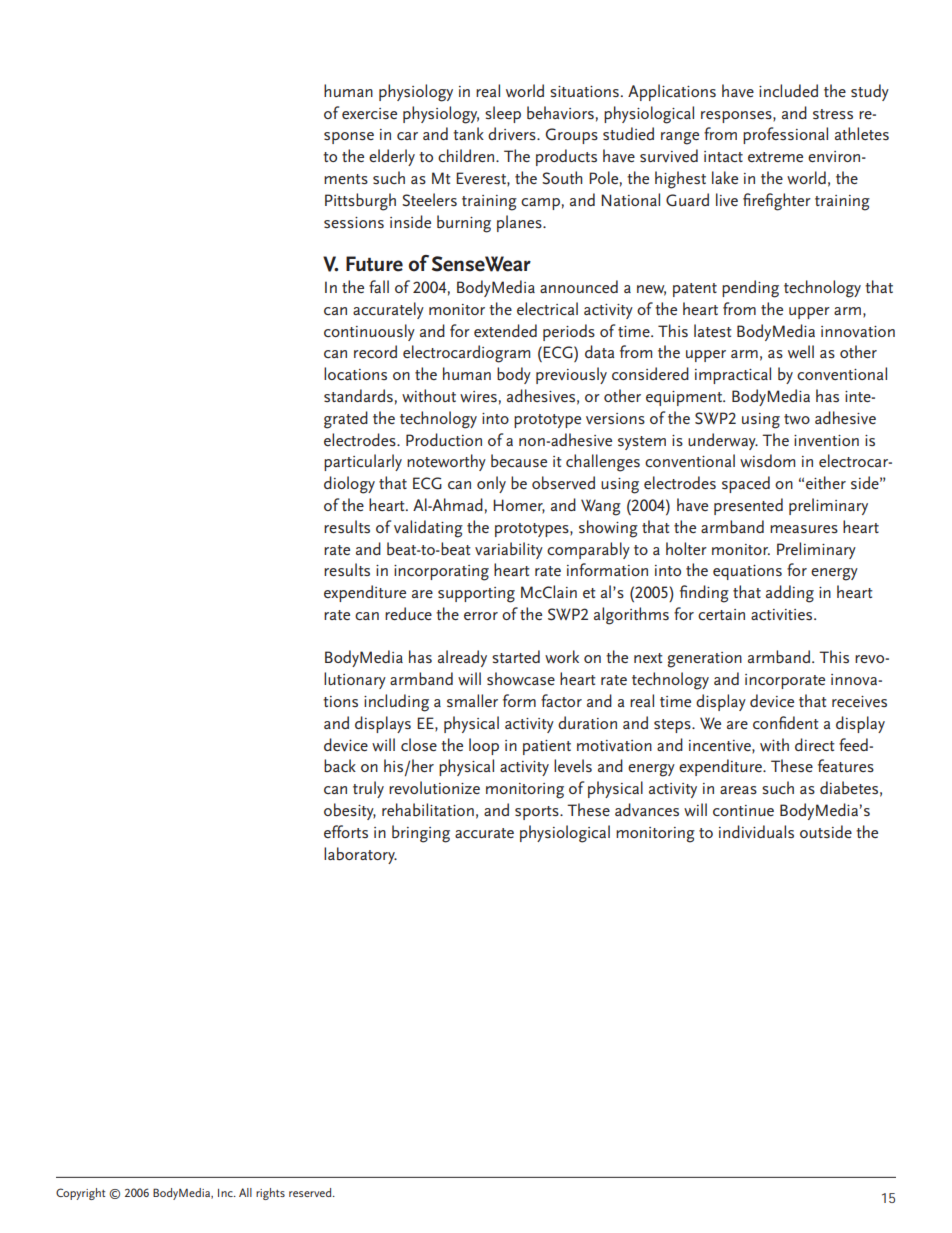 This screenshot has height=1233, width=952. I want to click on exercise, so click(369, 113).
